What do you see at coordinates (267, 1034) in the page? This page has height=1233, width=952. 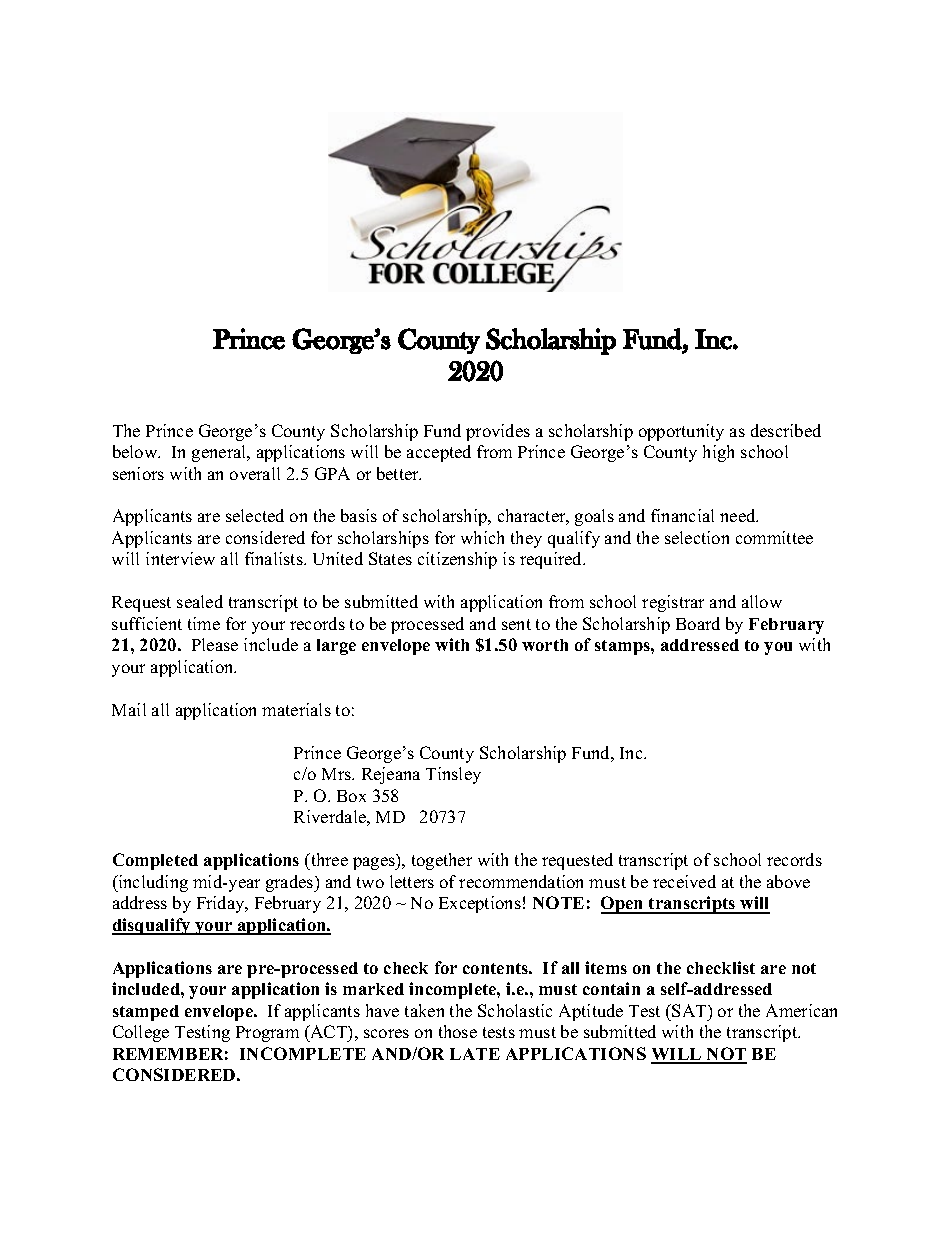 I see `Program` at bounding box center [267, 1034].
